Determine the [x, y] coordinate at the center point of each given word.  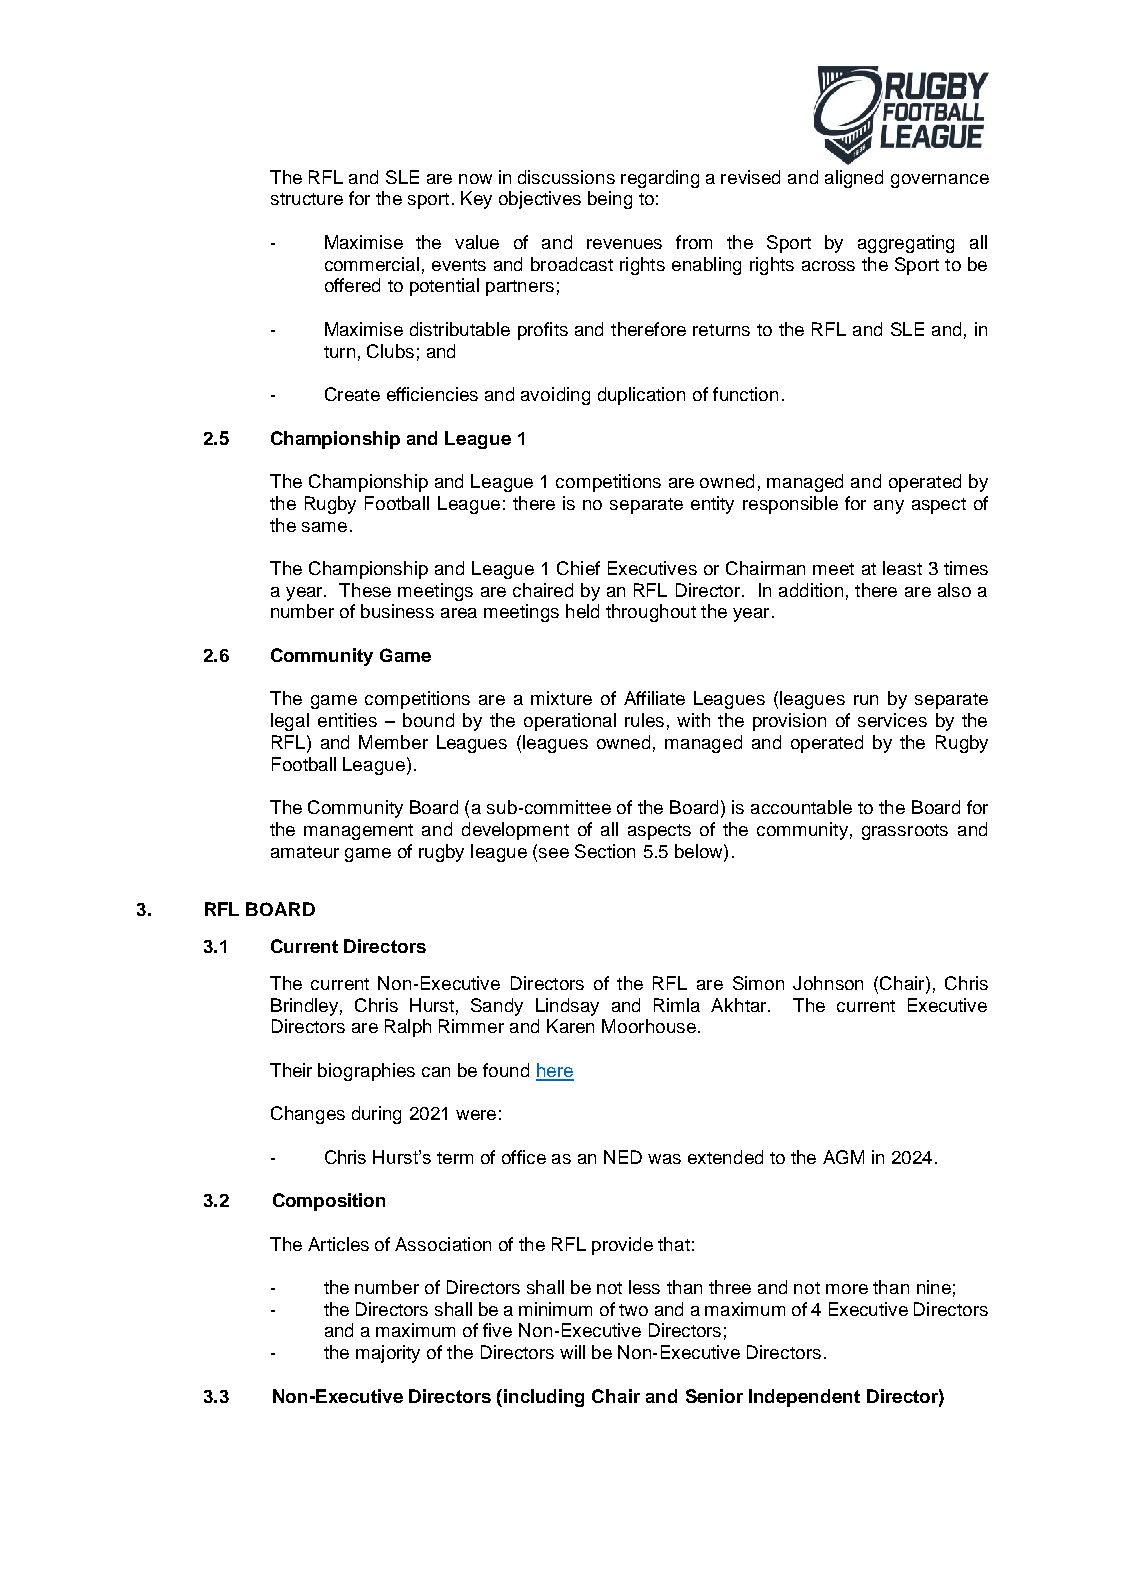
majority [388, 1354]
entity [712, 505]
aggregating [906, 244]
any [889, 507]
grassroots [905, 832]
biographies [366, 1072]
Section [605, 851]
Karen [570, 1026]
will [572, 1352]
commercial [372, 264]
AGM [843, 1157]
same [324, 527]
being [610, 200]
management [358, 832]
